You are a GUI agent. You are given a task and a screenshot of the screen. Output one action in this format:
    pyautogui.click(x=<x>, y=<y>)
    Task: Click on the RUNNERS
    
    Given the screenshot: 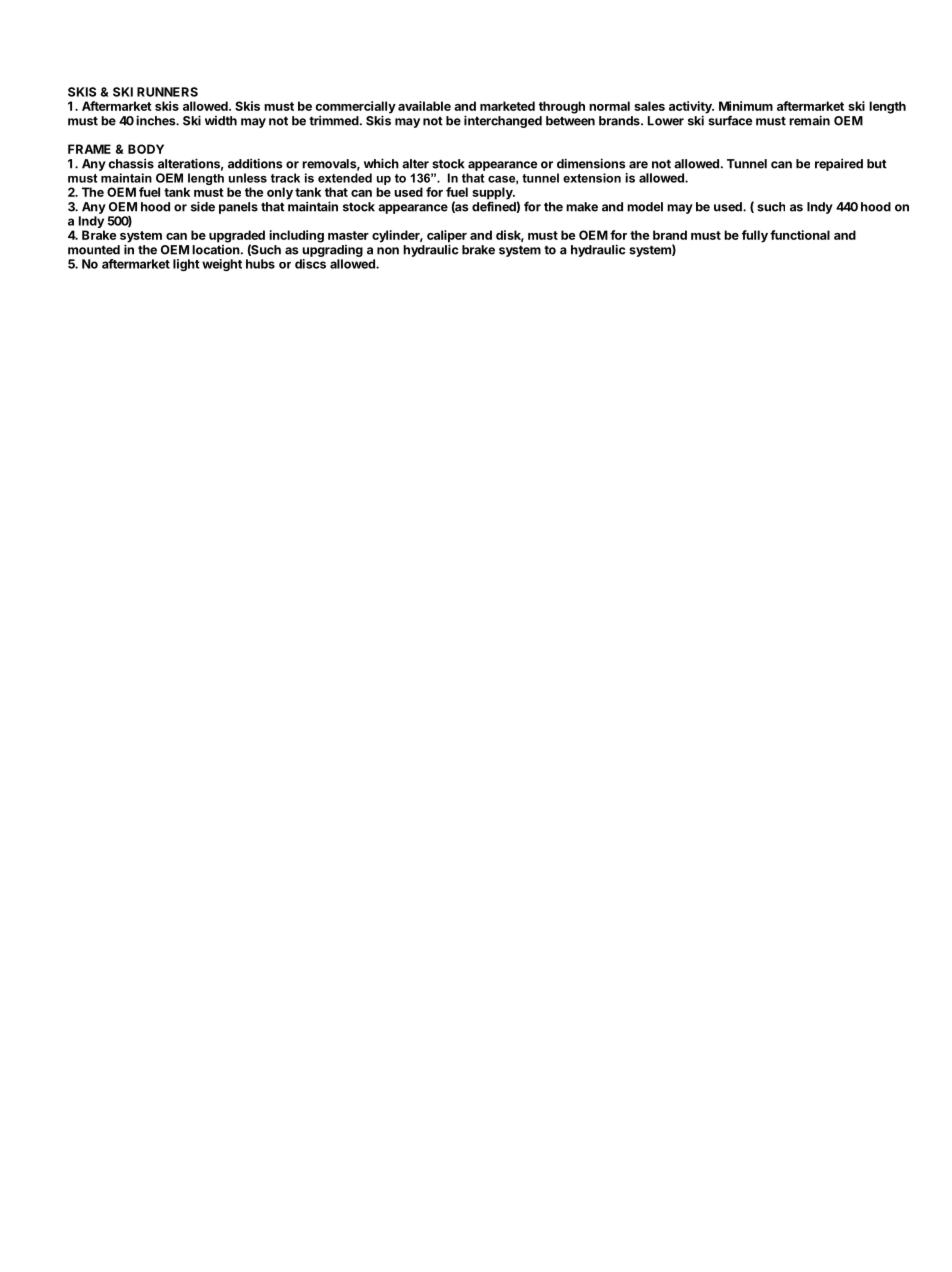 What is the action you would take?
    pyautogui.click(x=167, y=92)
